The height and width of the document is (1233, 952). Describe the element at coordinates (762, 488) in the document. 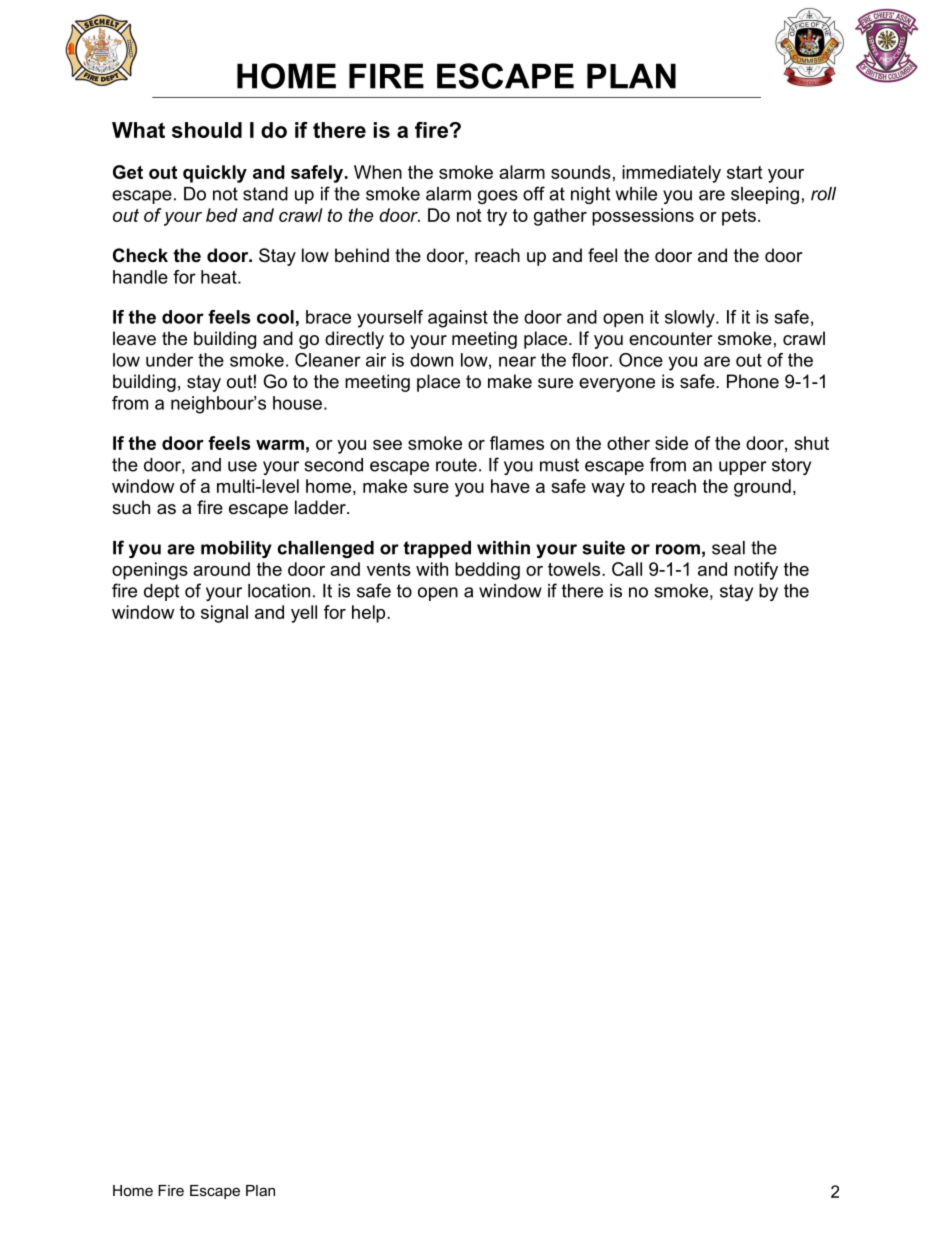

I see `ground` at that location.
